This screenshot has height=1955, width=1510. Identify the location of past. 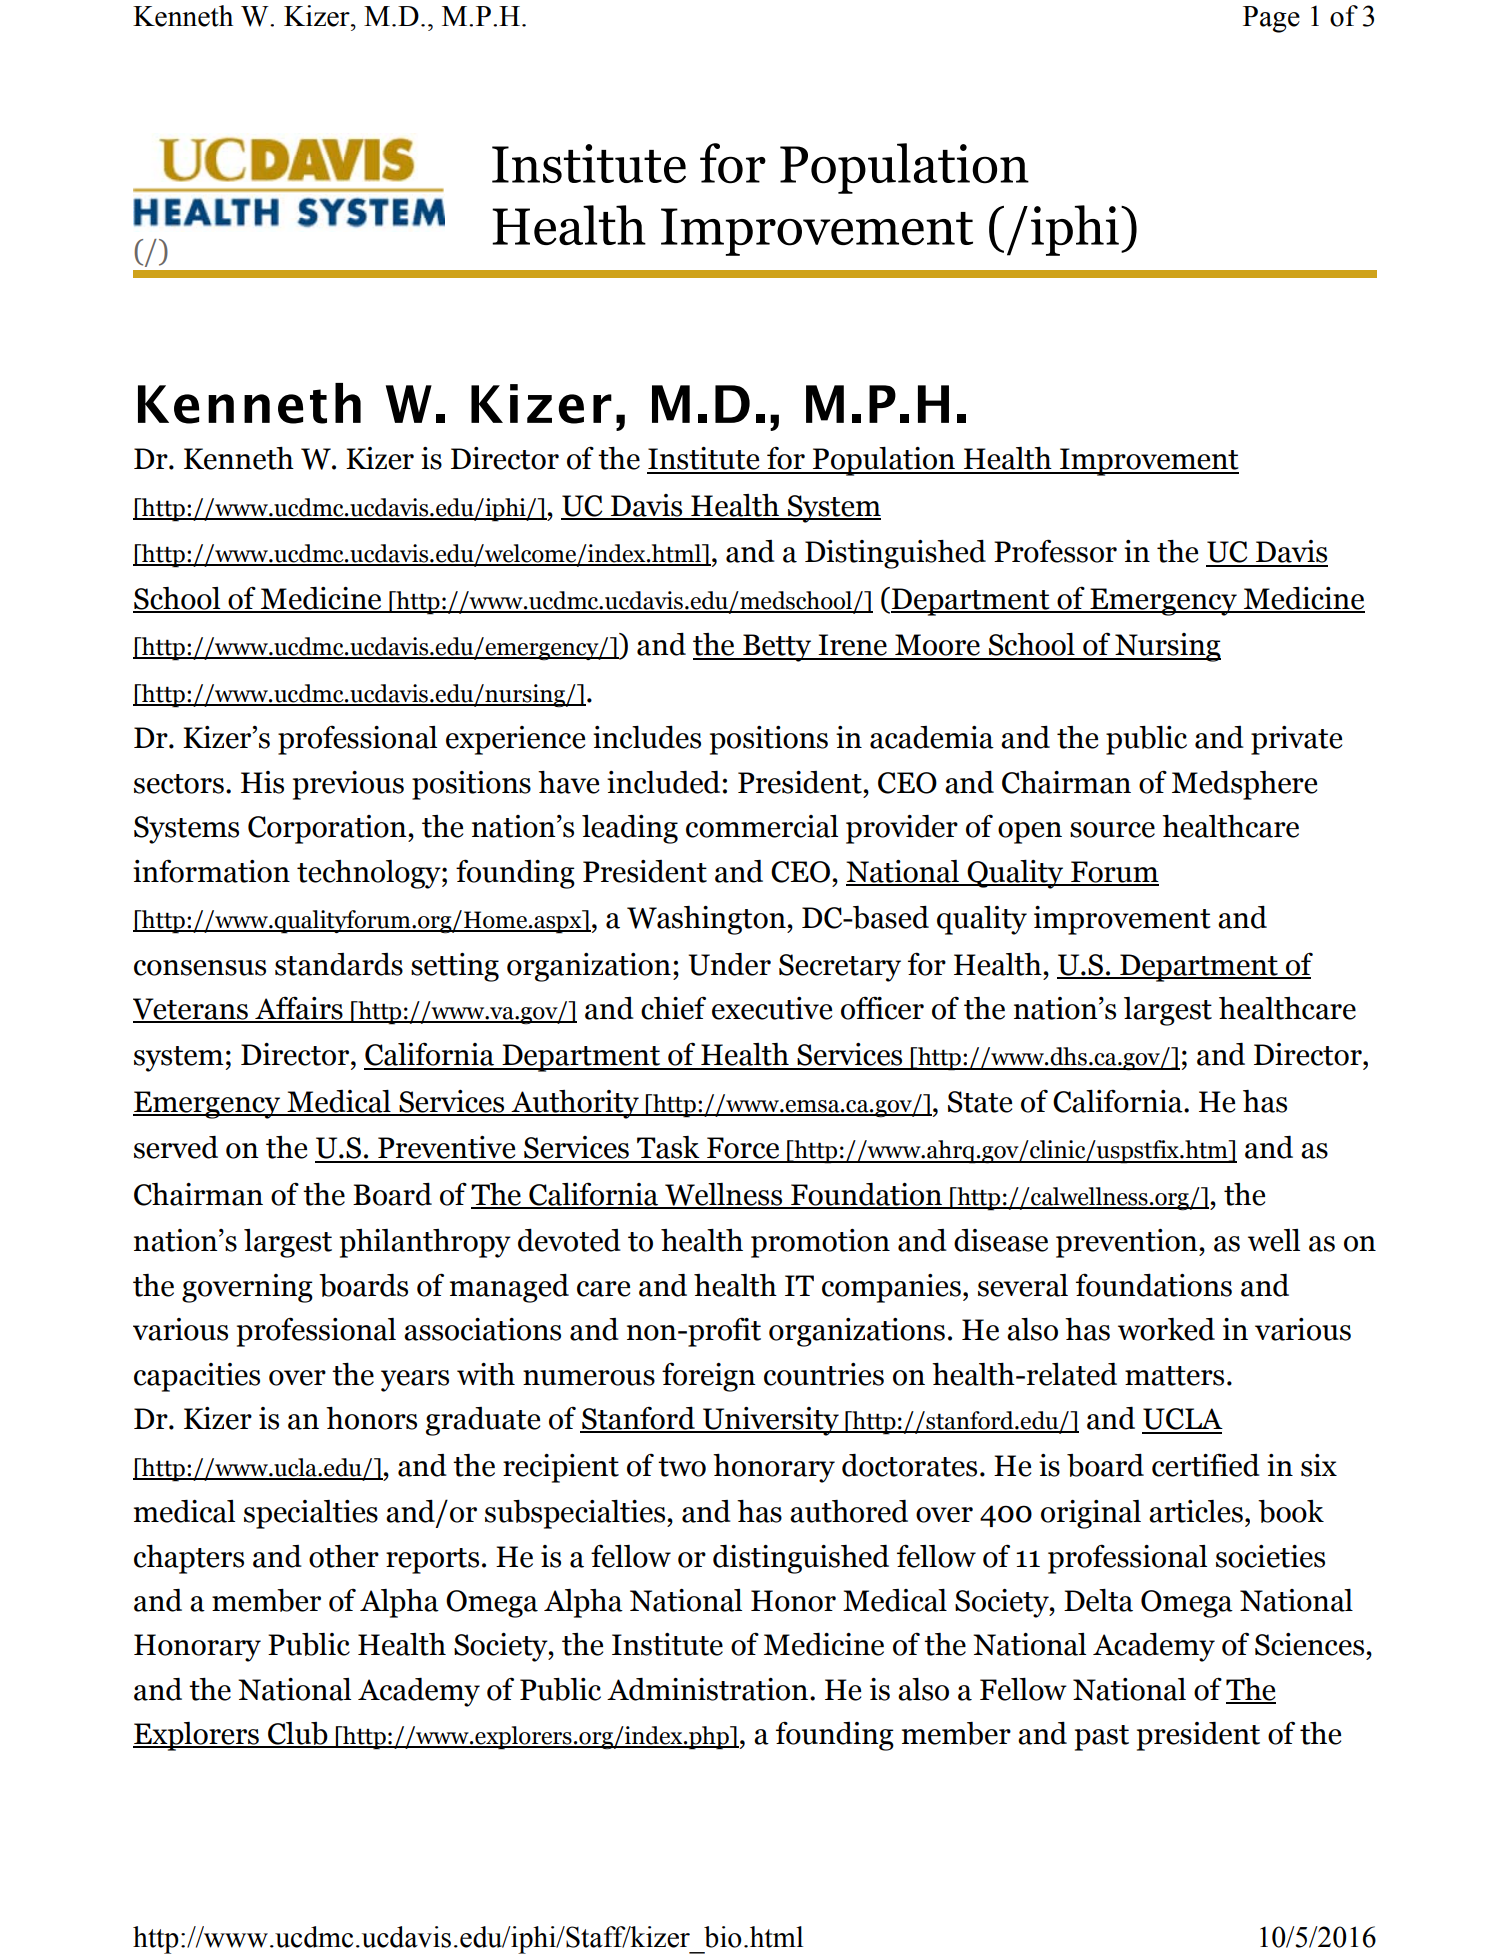
(1102, 1738).
